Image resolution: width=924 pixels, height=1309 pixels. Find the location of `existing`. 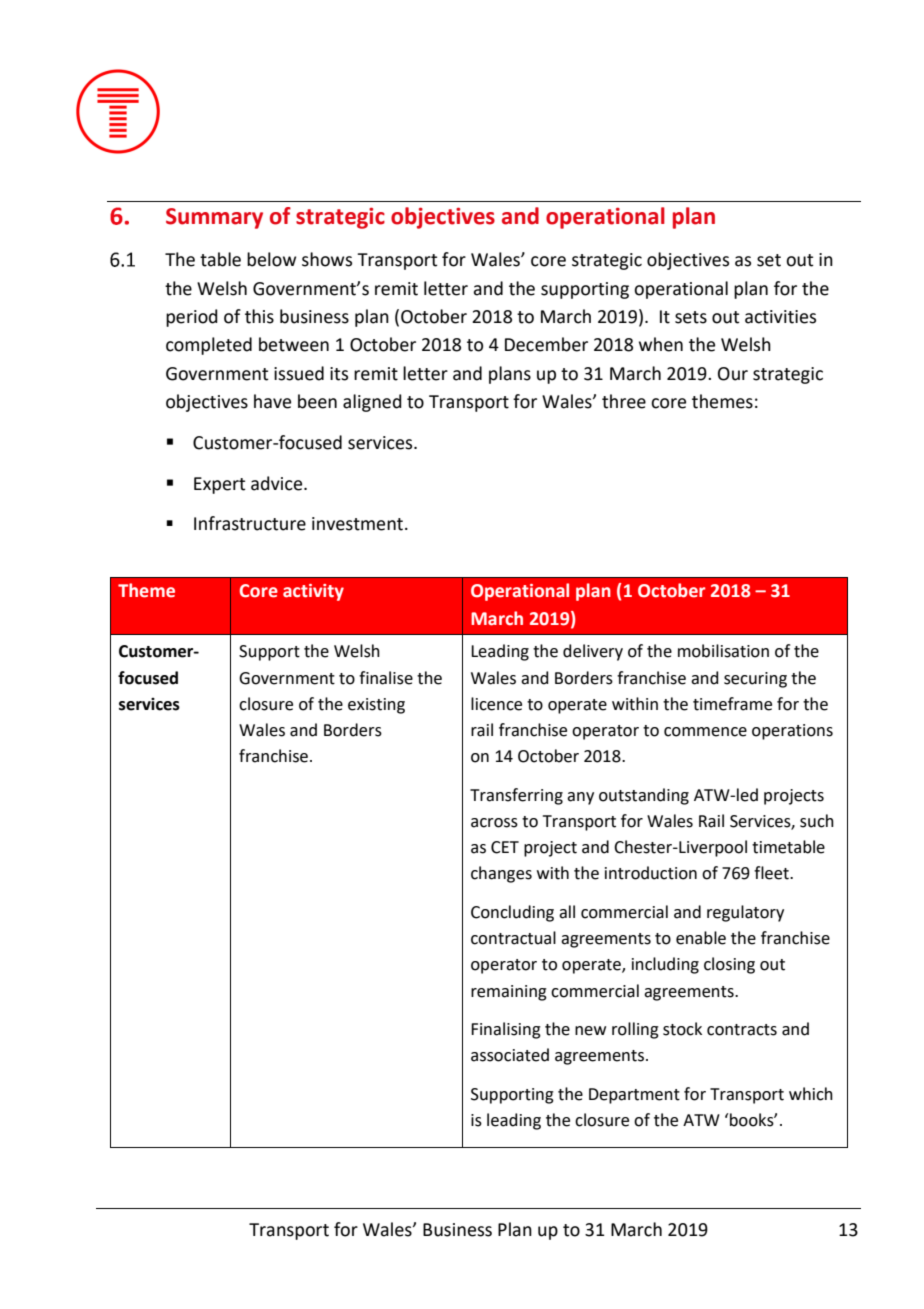

existing is located at coordinates (376, 706).
